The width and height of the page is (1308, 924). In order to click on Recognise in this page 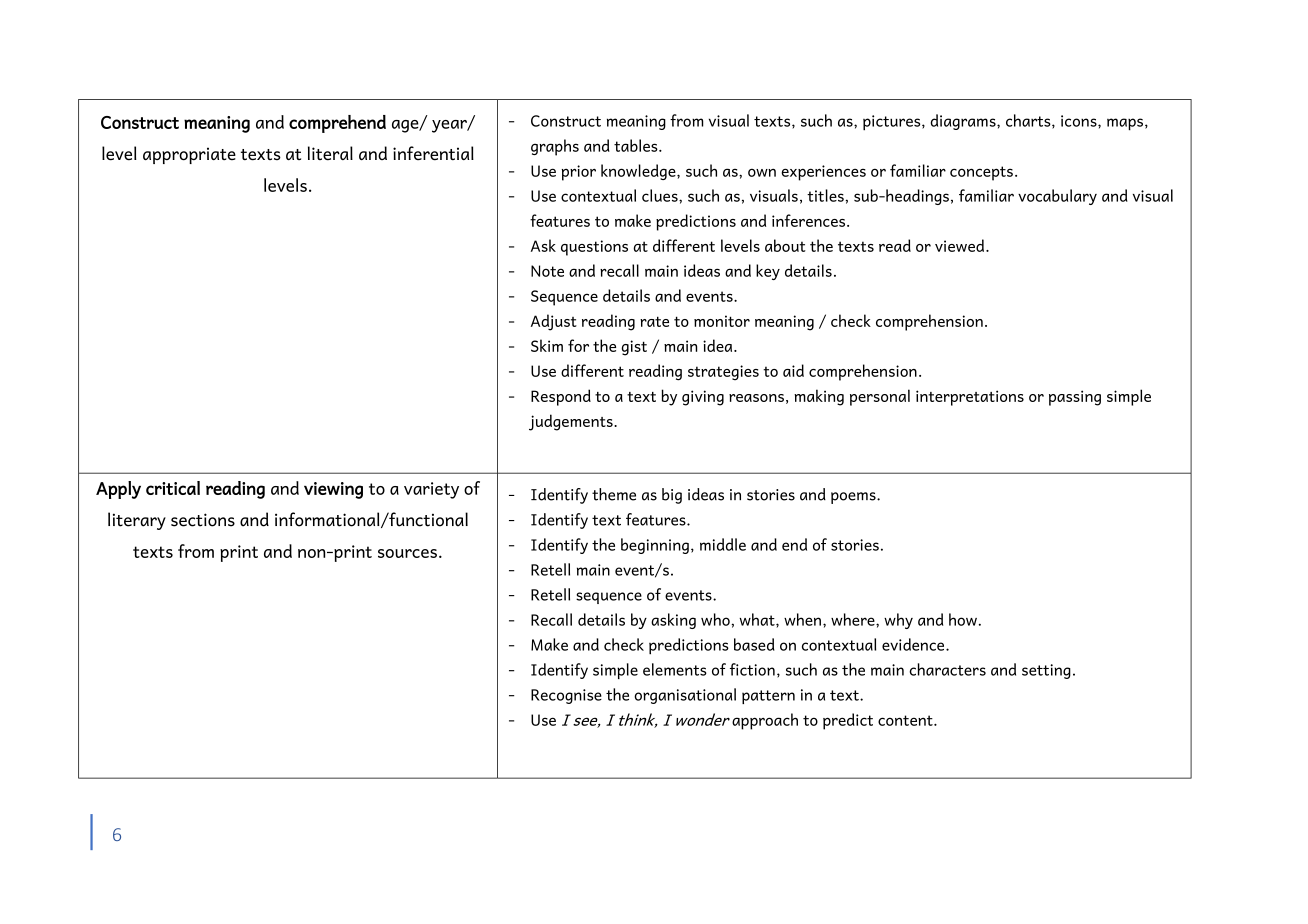, I will do `click(566, 696)`.
